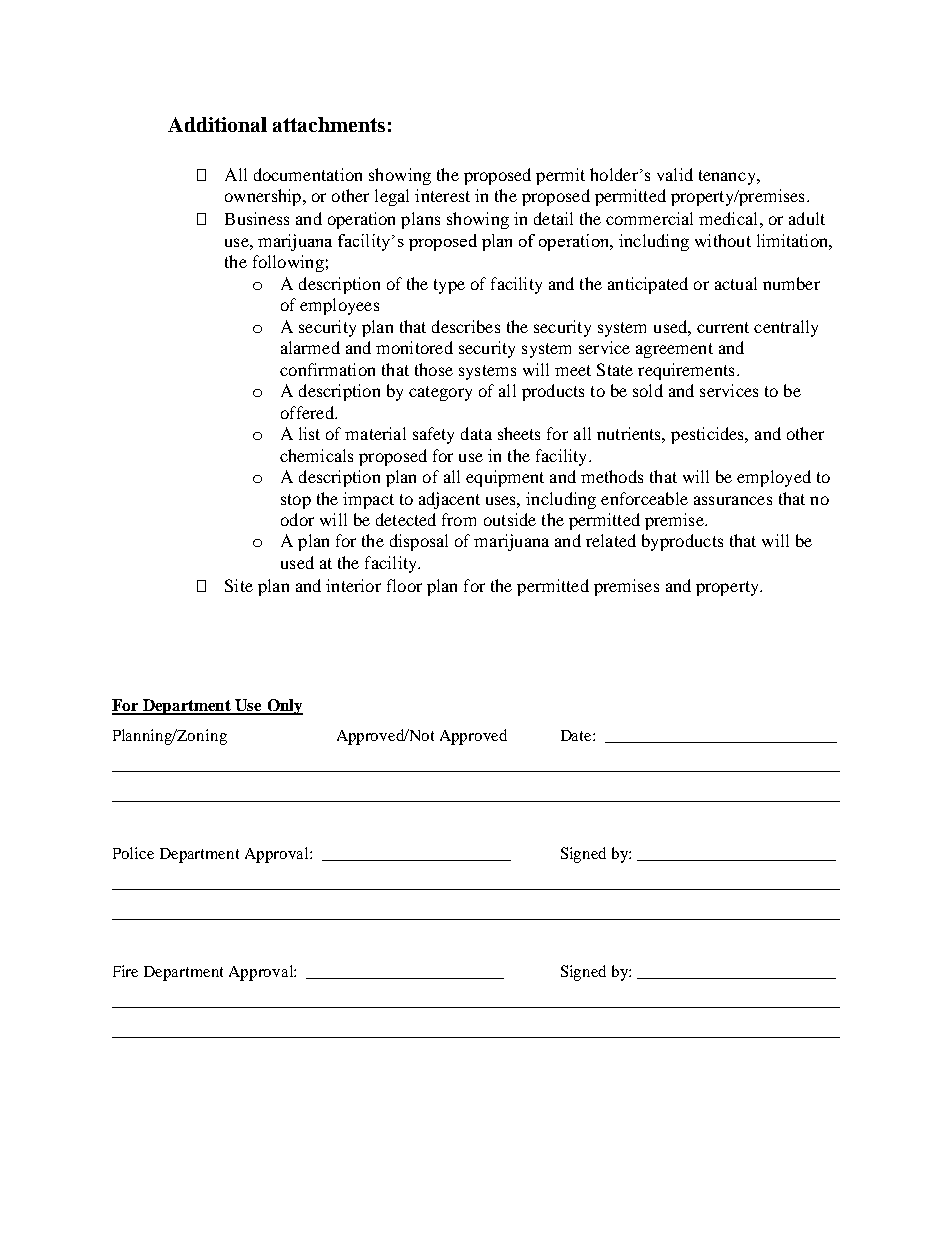 This page has width=952, height=1233. Describe the element at coordinates (723, 327) in the page. I see `current` at that location.
